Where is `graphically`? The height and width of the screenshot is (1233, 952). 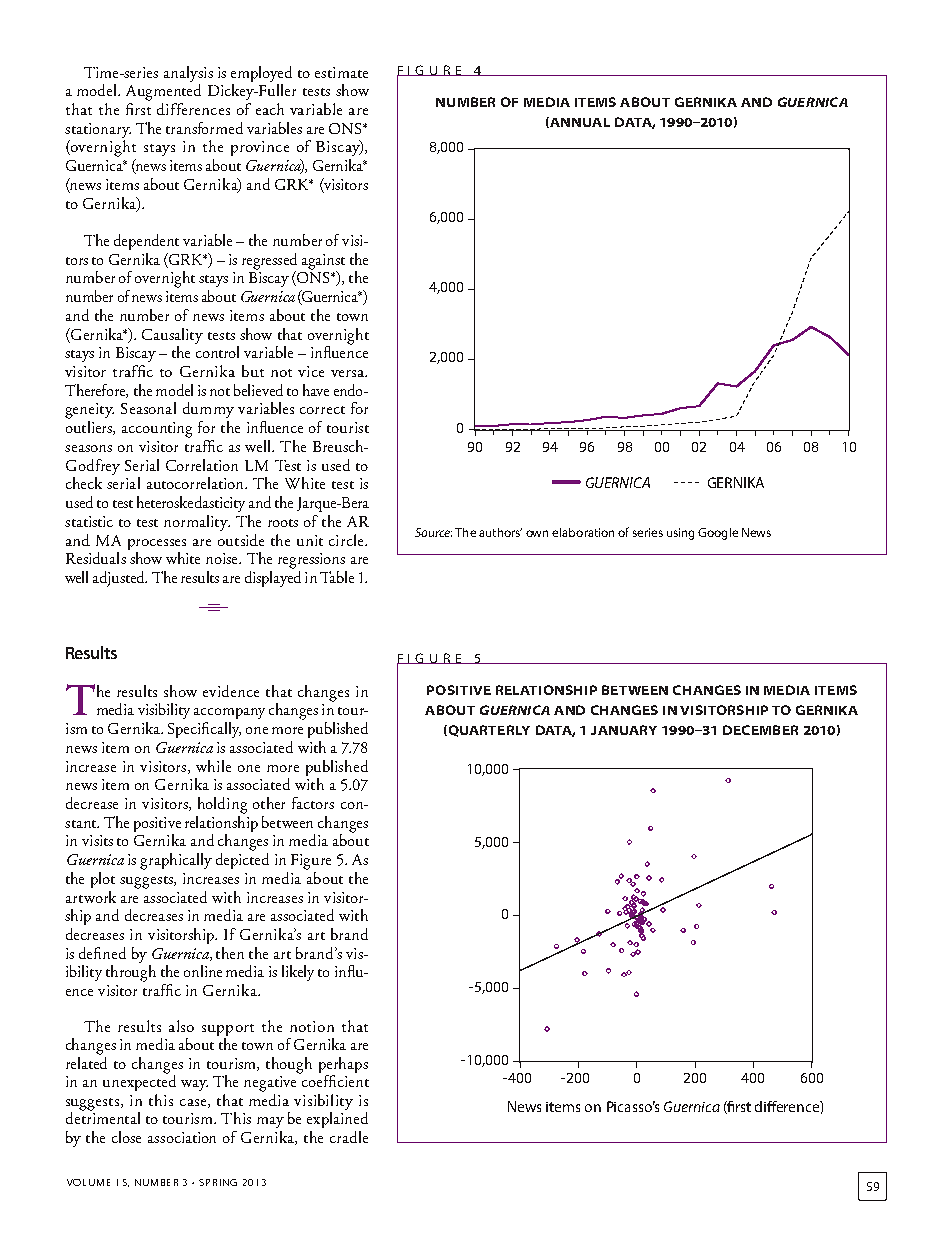
graphically is located at coordinates (176, 861).
